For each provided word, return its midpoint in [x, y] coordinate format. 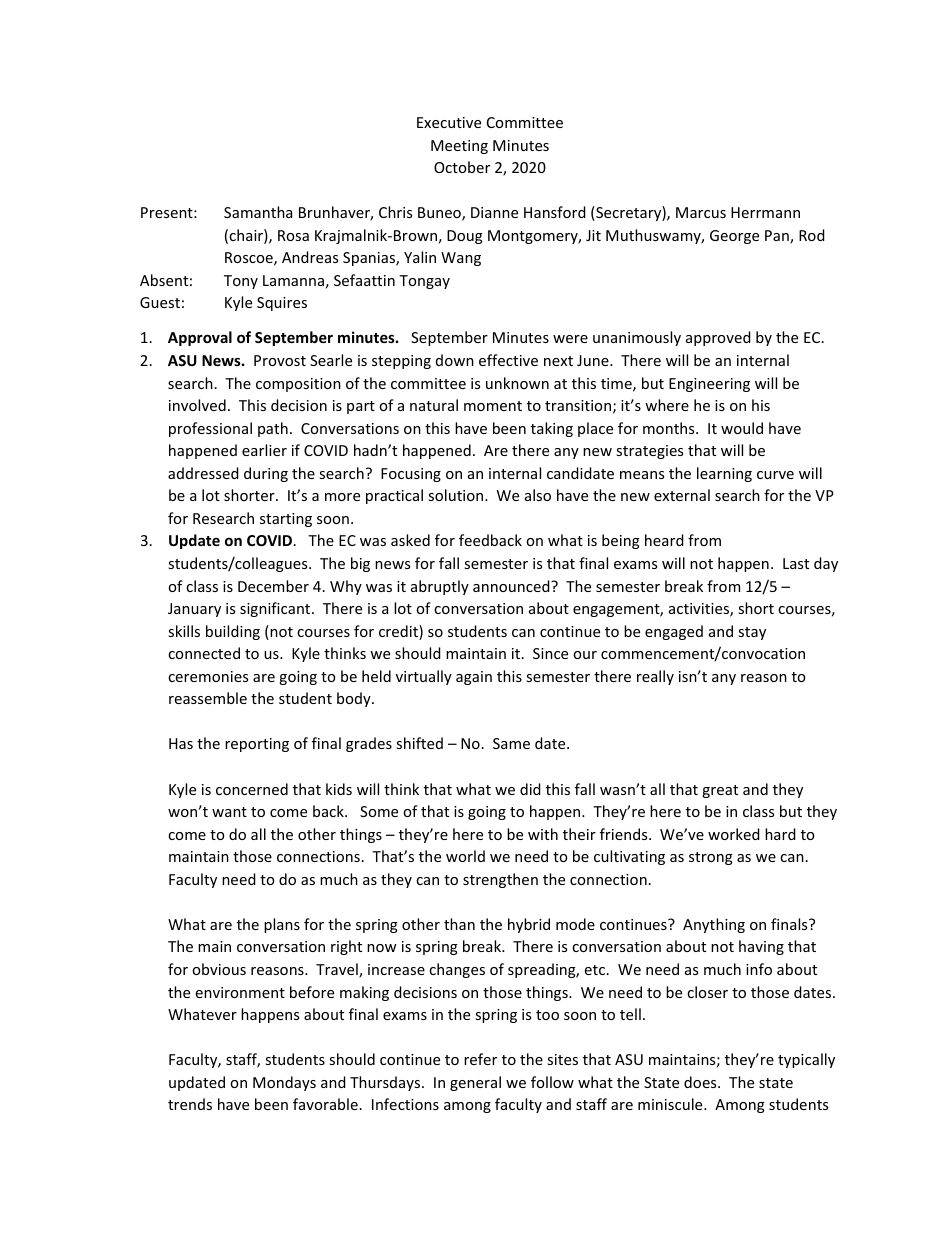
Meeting [459, 147]
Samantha [258, 212]
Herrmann [765, 212]
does [701, 1082]
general [475, 1083]
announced [512, 586]
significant [276, 609]
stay [752, 633]
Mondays [284, 1083]
